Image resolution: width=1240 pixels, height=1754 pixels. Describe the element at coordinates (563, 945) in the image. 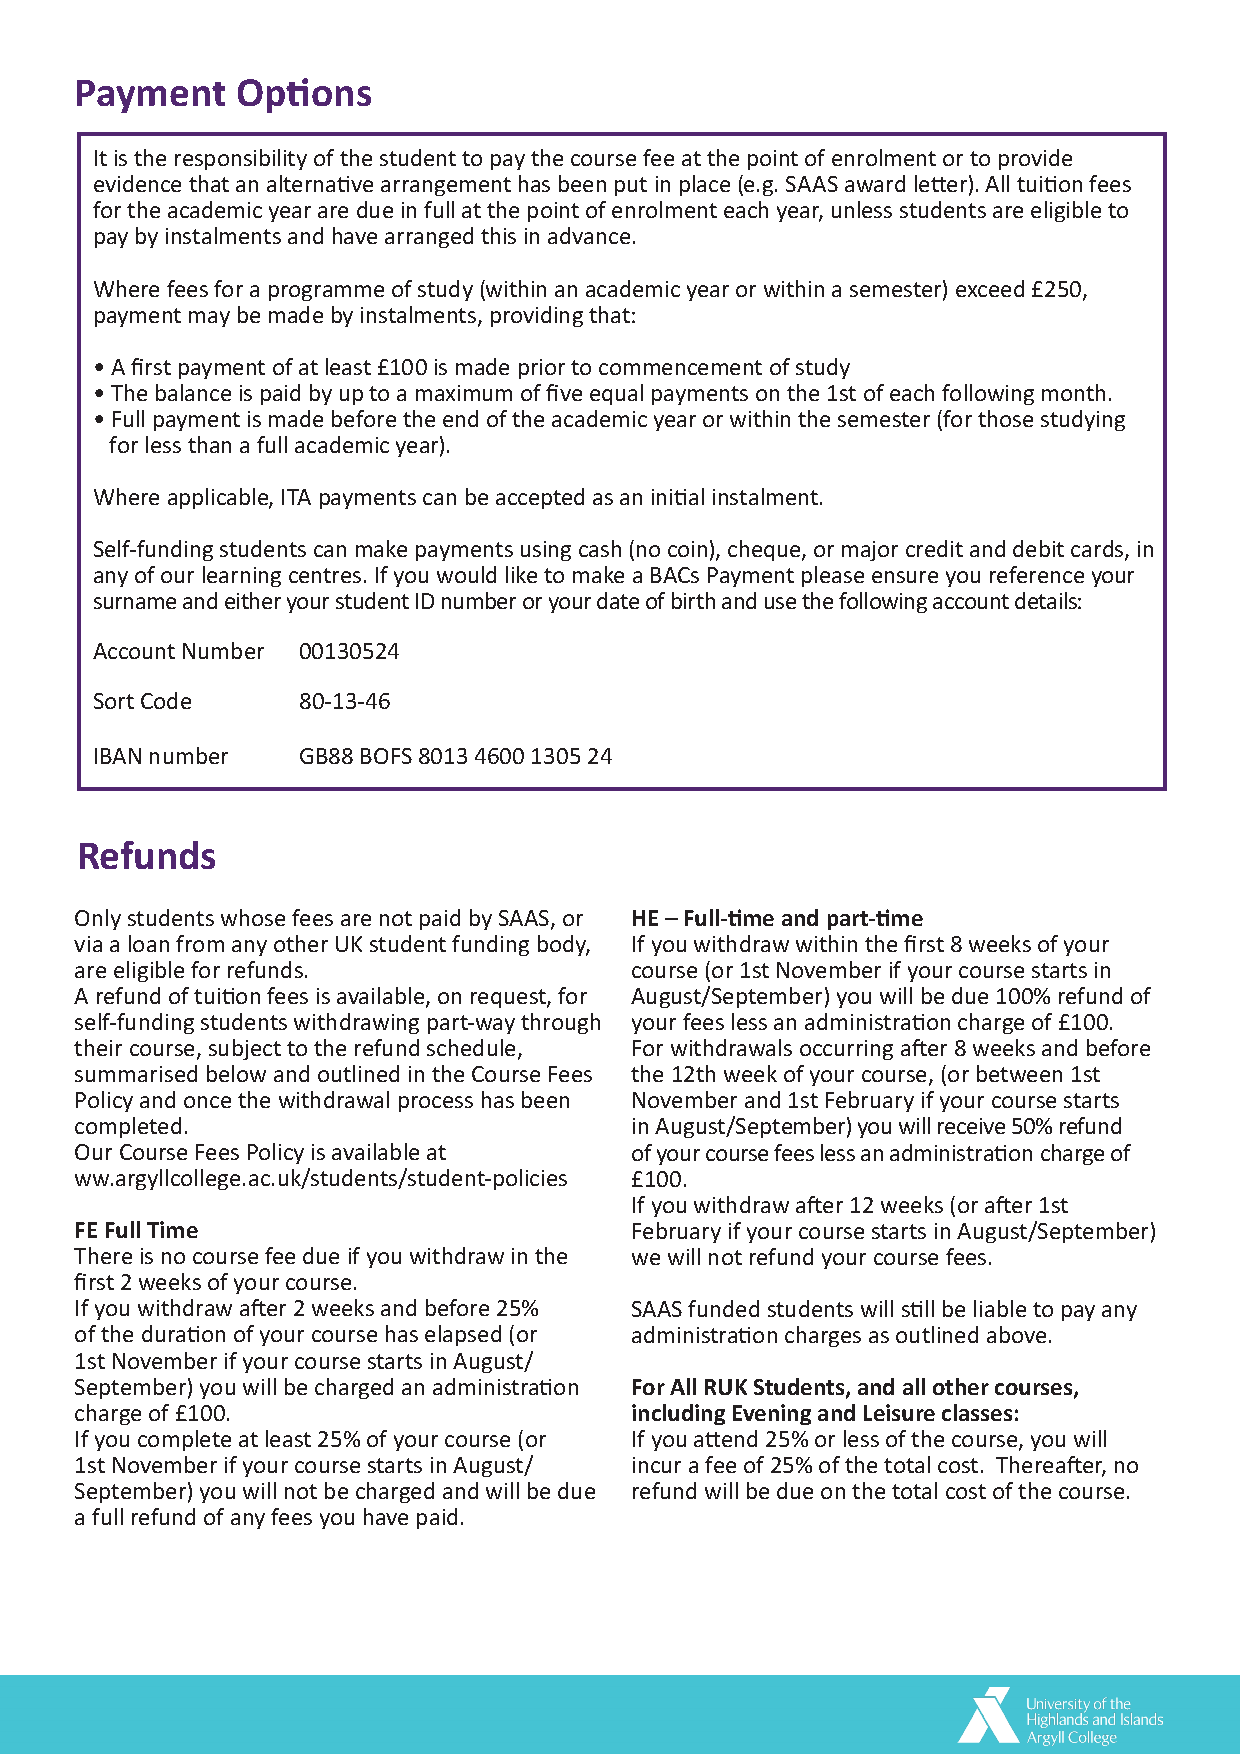

I see `body` at that location.
